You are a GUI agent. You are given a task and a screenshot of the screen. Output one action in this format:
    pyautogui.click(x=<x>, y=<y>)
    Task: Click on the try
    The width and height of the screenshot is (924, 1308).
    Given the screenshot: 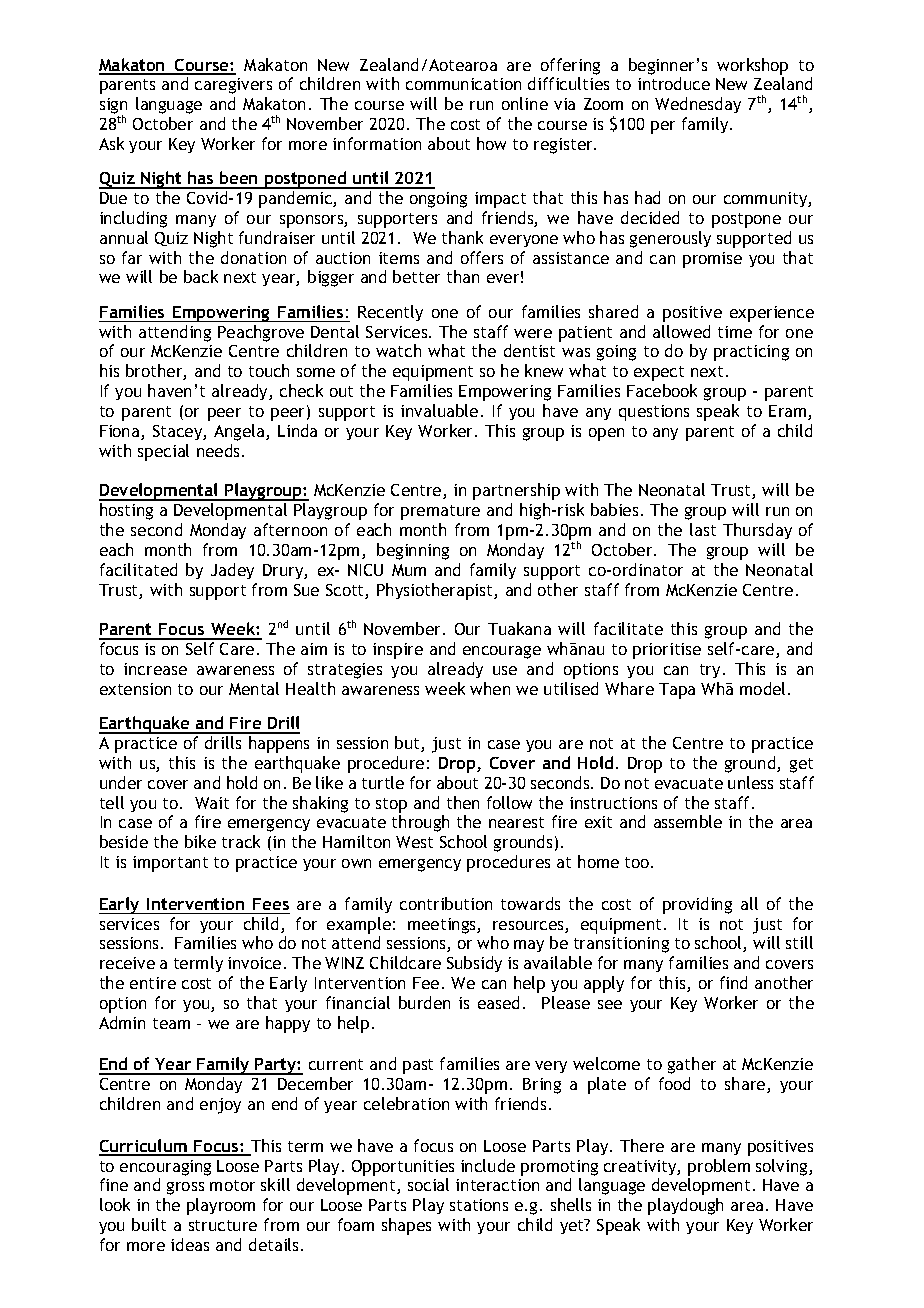 What is the action you would take?
    pyautogui.click(x=710, y=671)
